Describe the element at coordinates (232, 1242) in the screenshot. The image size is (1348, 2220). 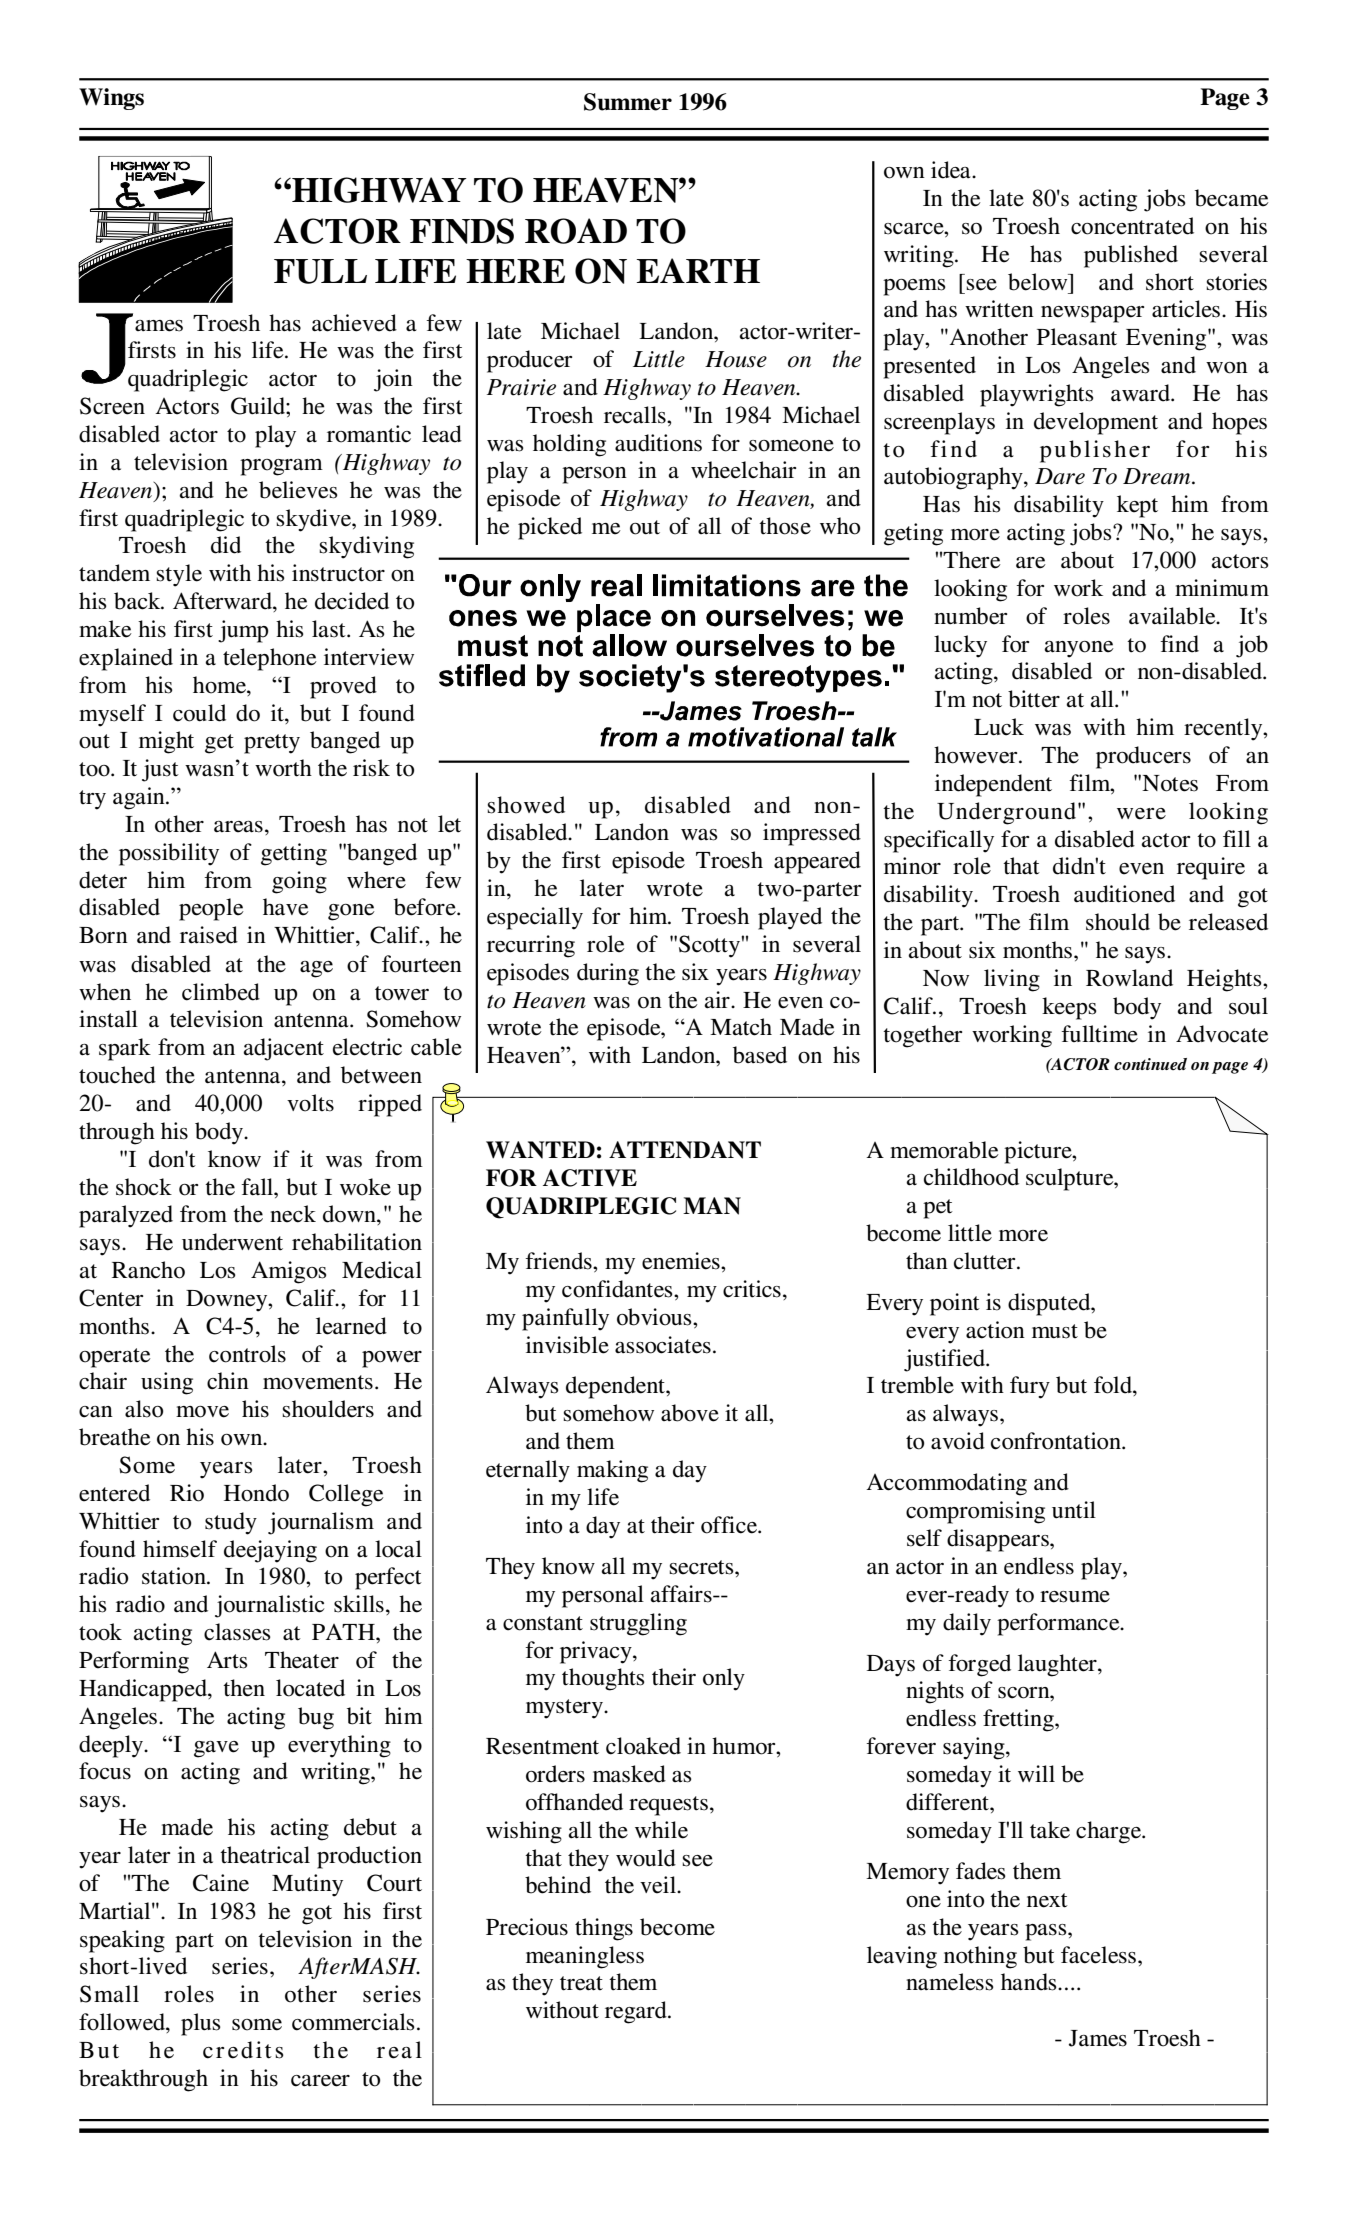
I see `underwent` at that location.
